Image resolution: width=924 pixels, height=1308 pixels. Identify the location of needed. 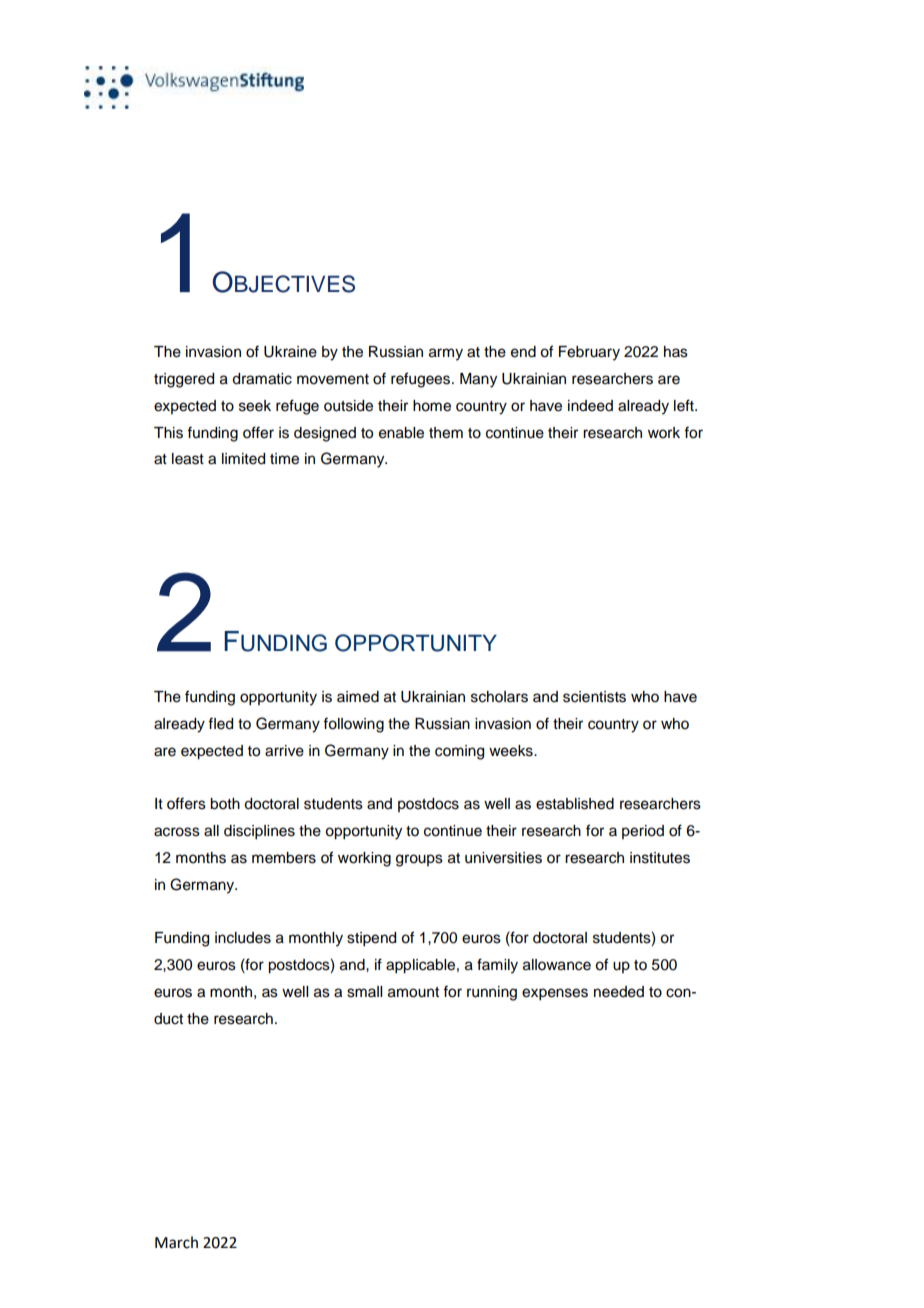
(619, 992).
